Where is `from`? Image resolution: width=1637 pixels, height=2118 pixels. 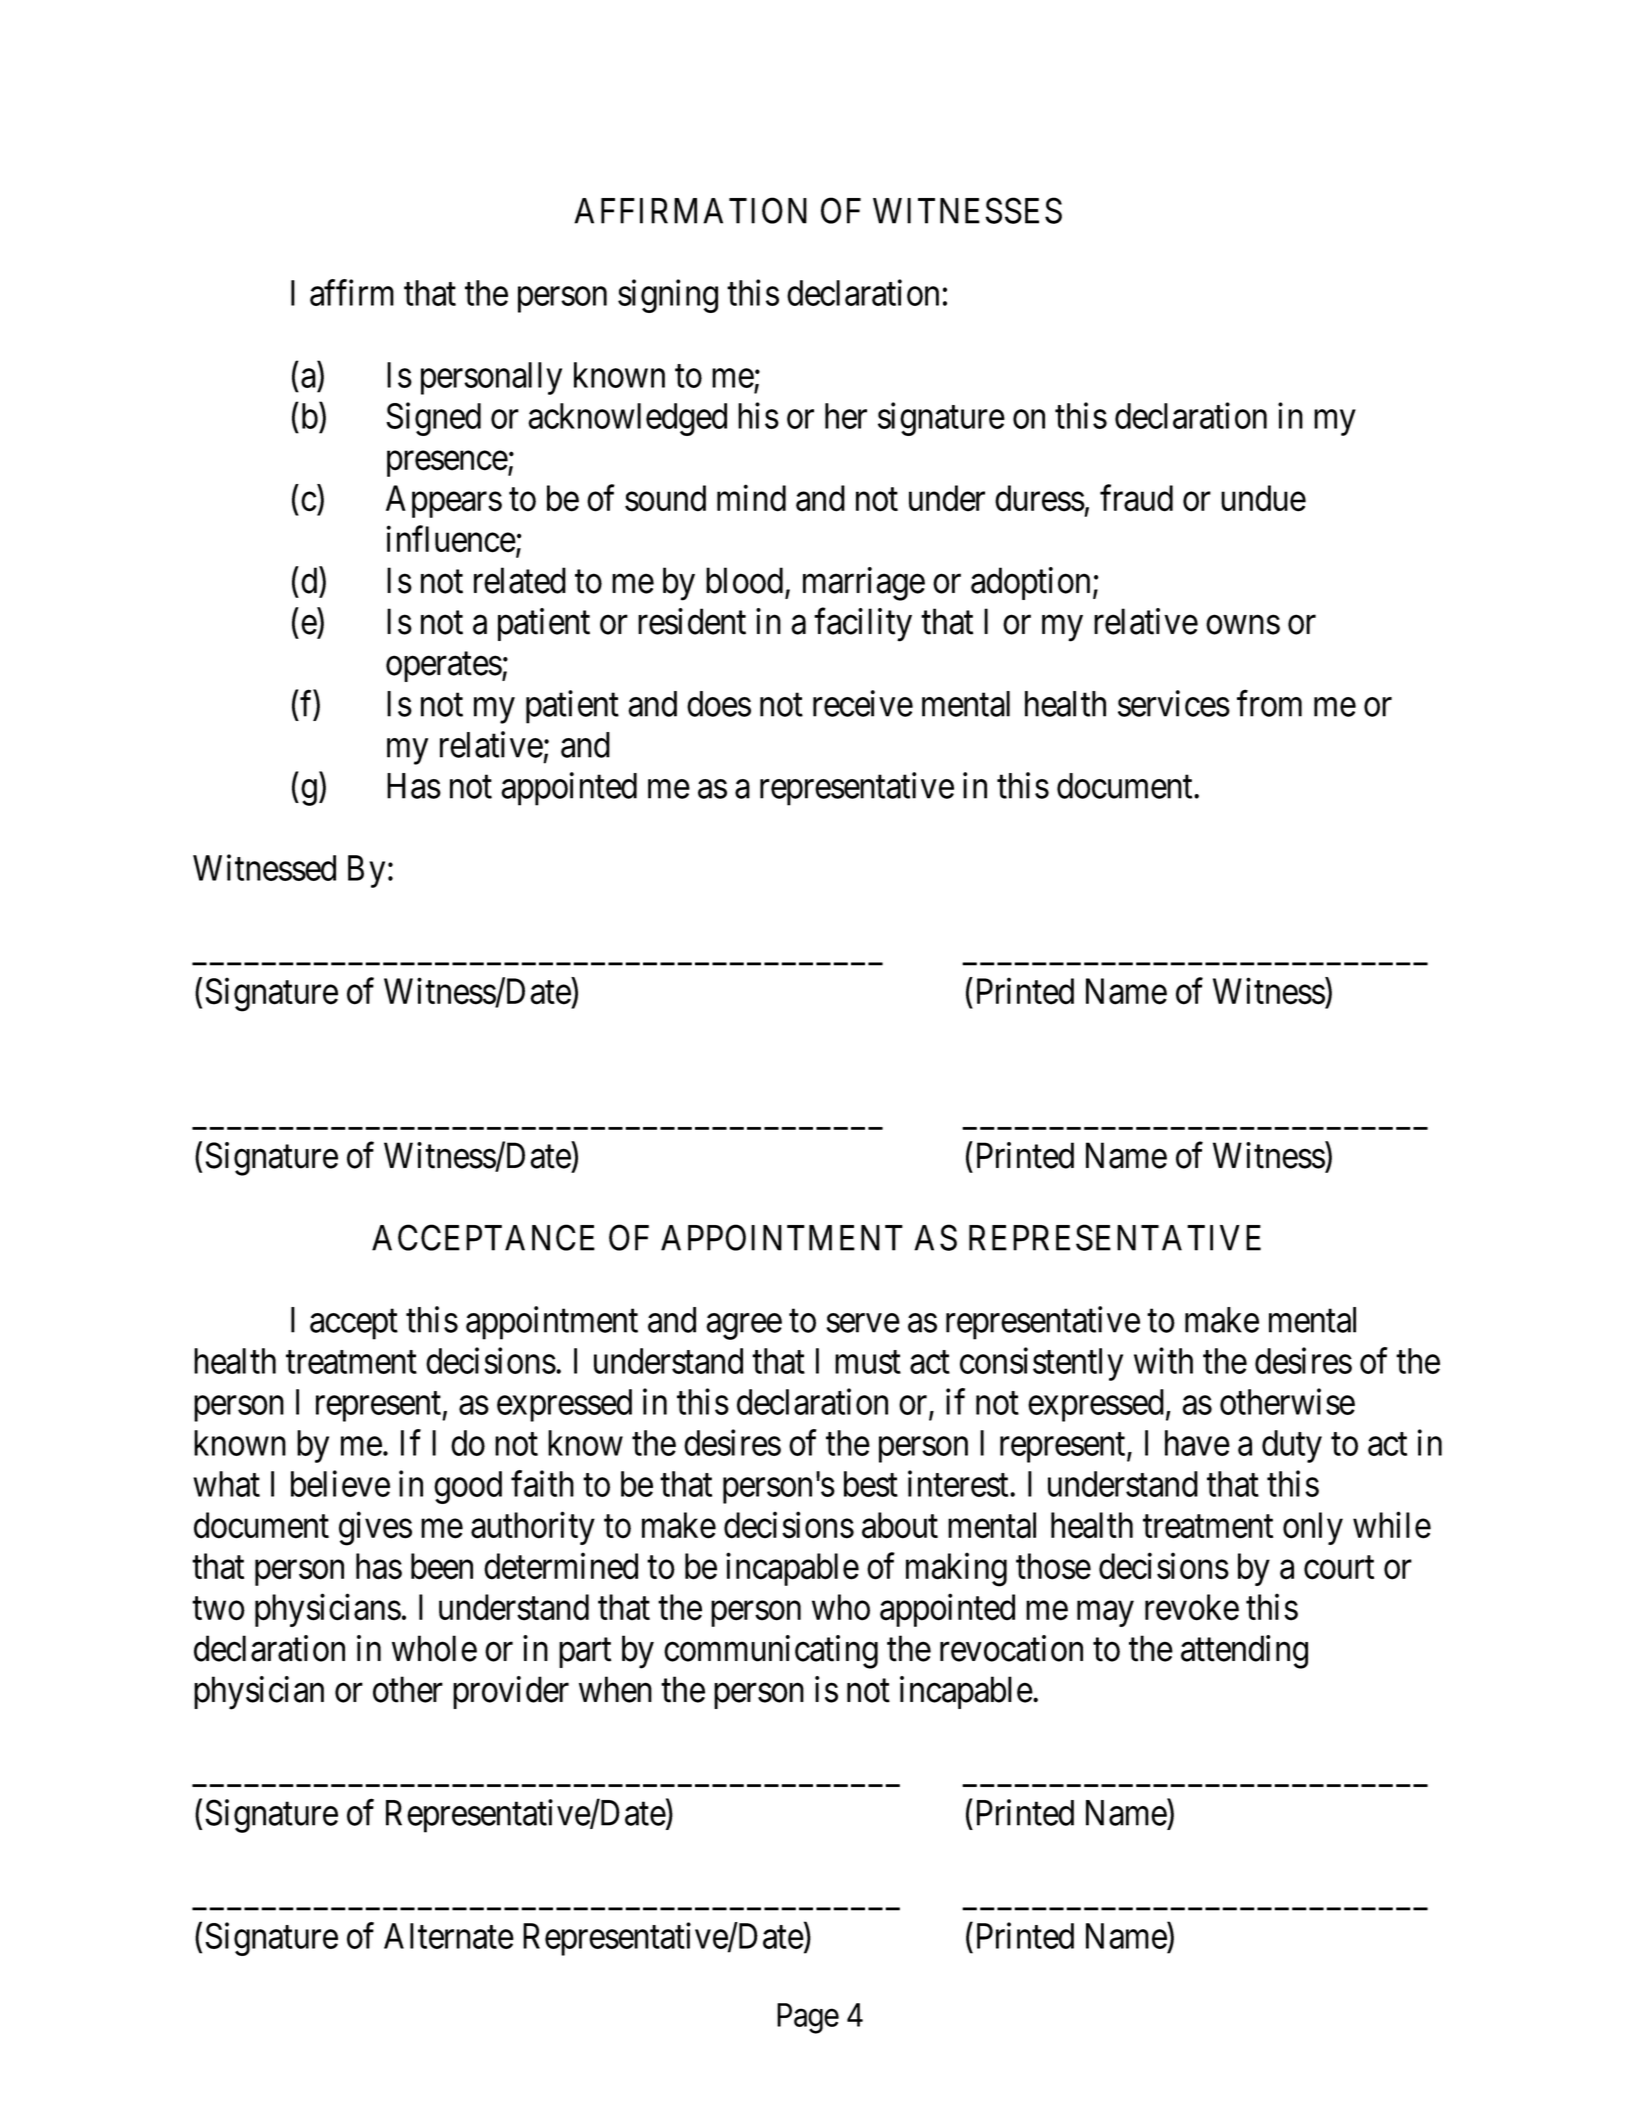
from is located at coordinates (1269, 703).
